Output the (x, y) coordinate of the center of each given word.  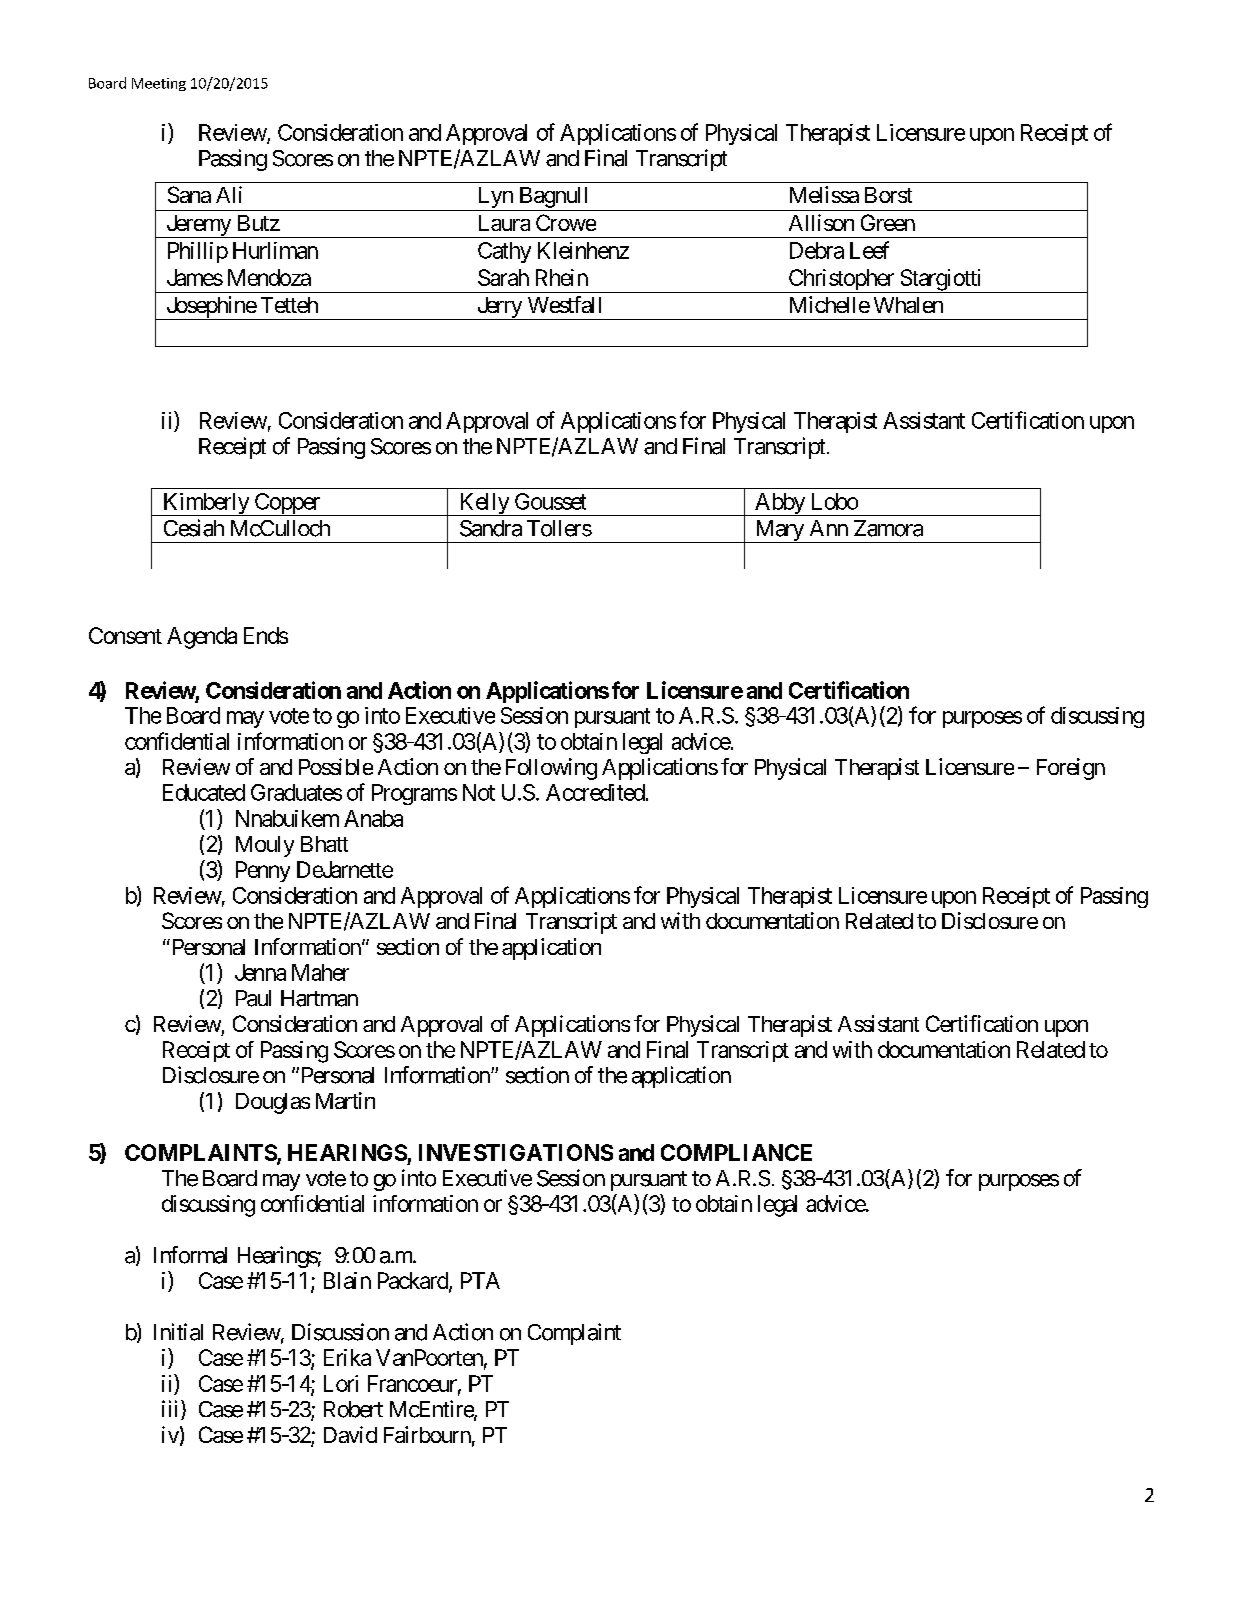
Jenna (260, 972)
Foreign (1071, 769)
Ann (829, 528)
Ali (229, 194)
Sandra (491, 528)
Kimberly (206, 504)
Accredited (595, 792)
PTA (480, 1280)
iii (169, 1408)
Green (888, 222)
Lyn (496, 197)
